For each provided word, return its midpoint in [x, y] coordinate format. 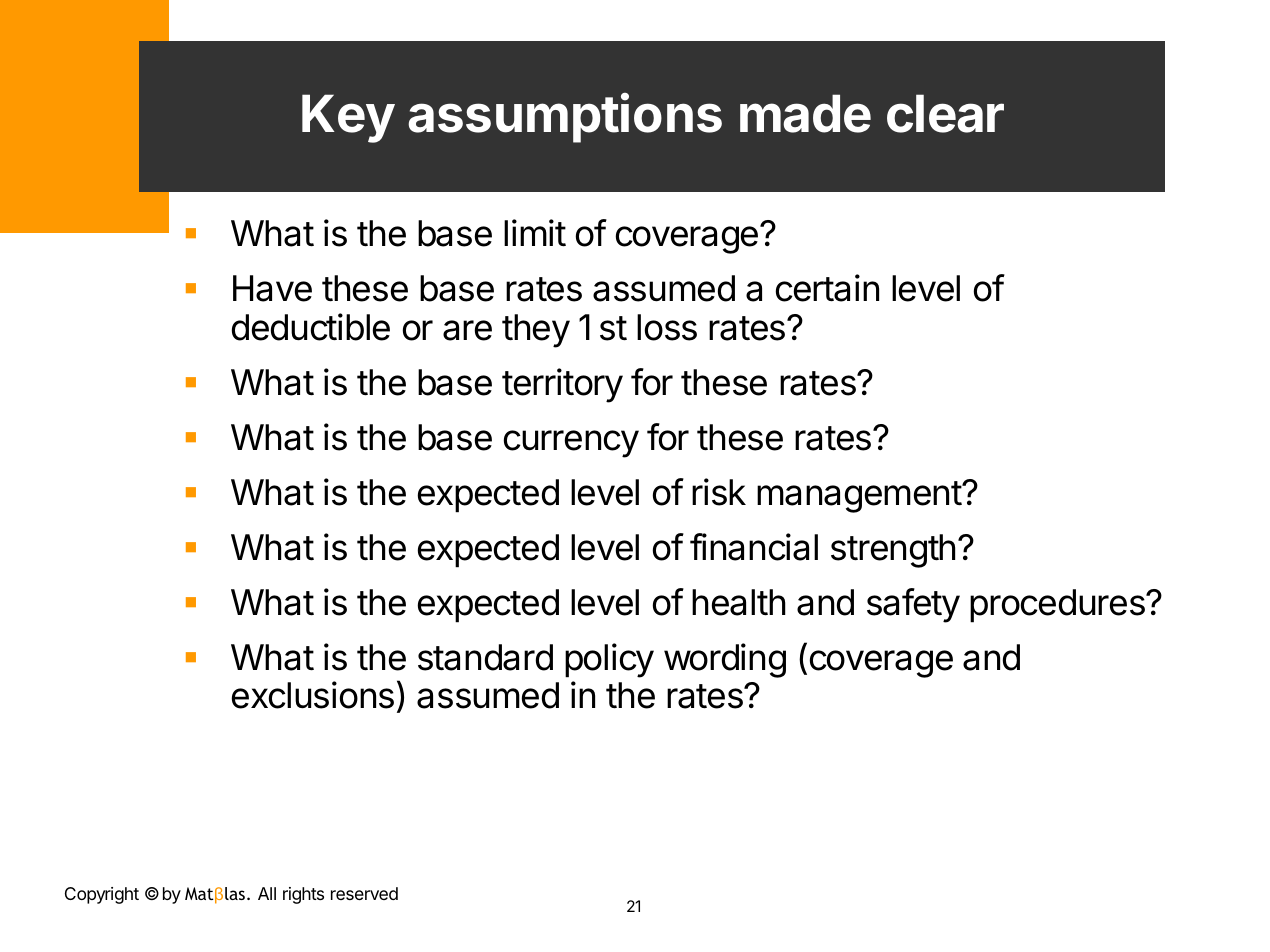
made [805, 113]
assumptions [565, 118]
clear [945, 113]
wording [725, 660]
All [267, 893]
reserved [364, 893]
